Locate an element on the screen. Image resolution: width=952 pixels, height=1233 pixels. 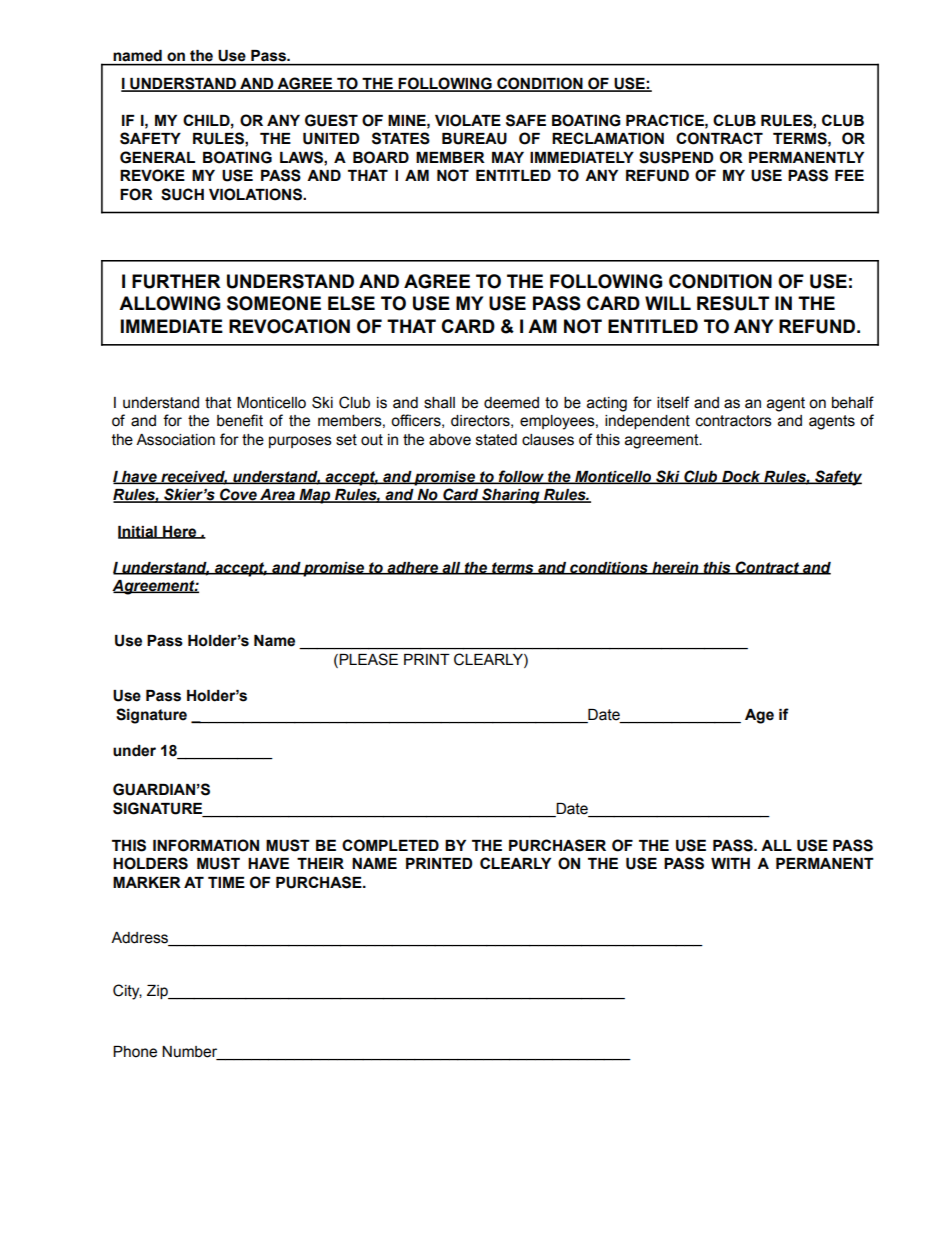
behalf is located at coordinates (853, 402).
